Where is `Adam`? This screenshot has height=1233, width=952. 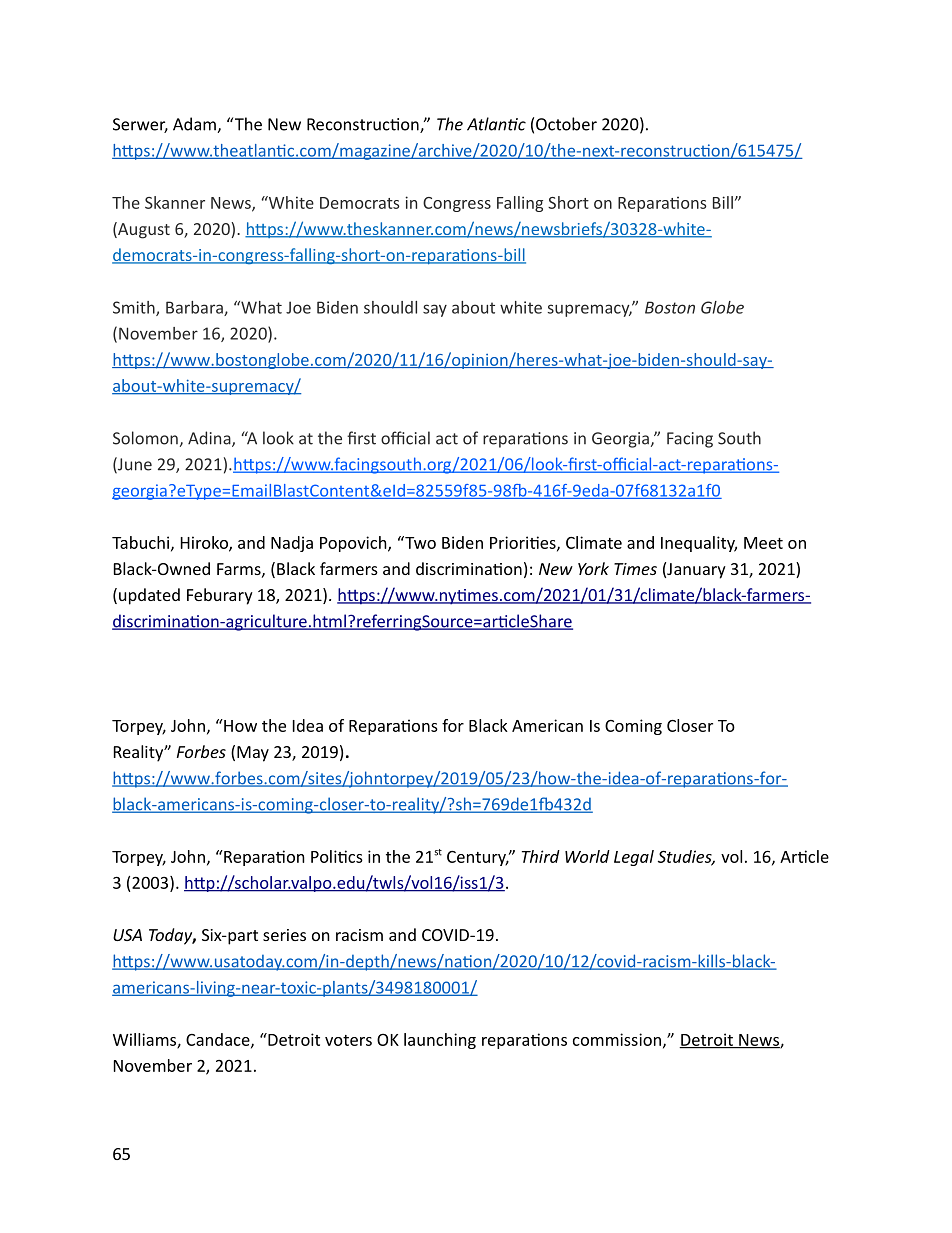 Adam is located at coordinates (195, 125).
